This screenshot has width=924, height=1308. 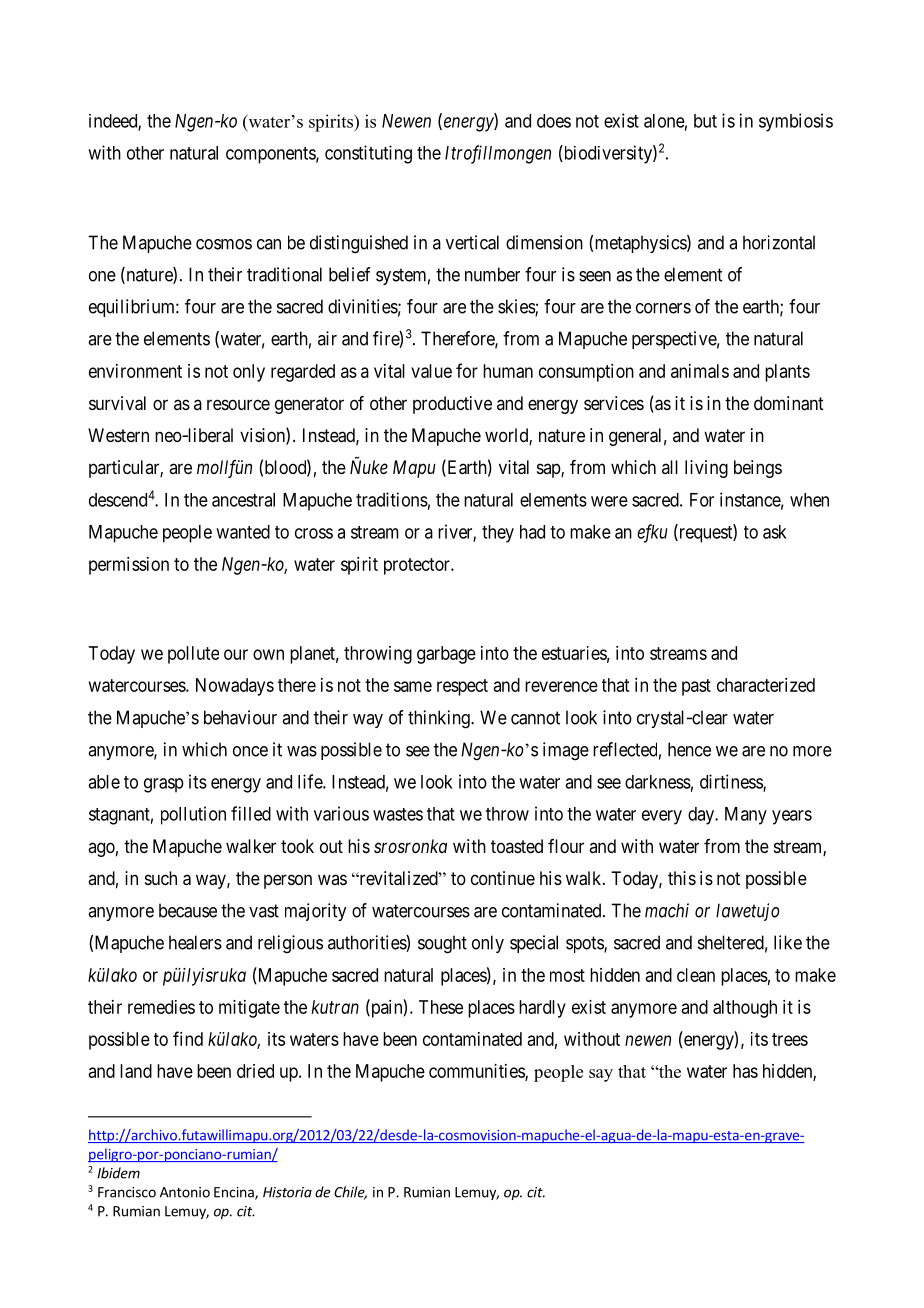 I want to click on resource, so click(x=238, y=404).
